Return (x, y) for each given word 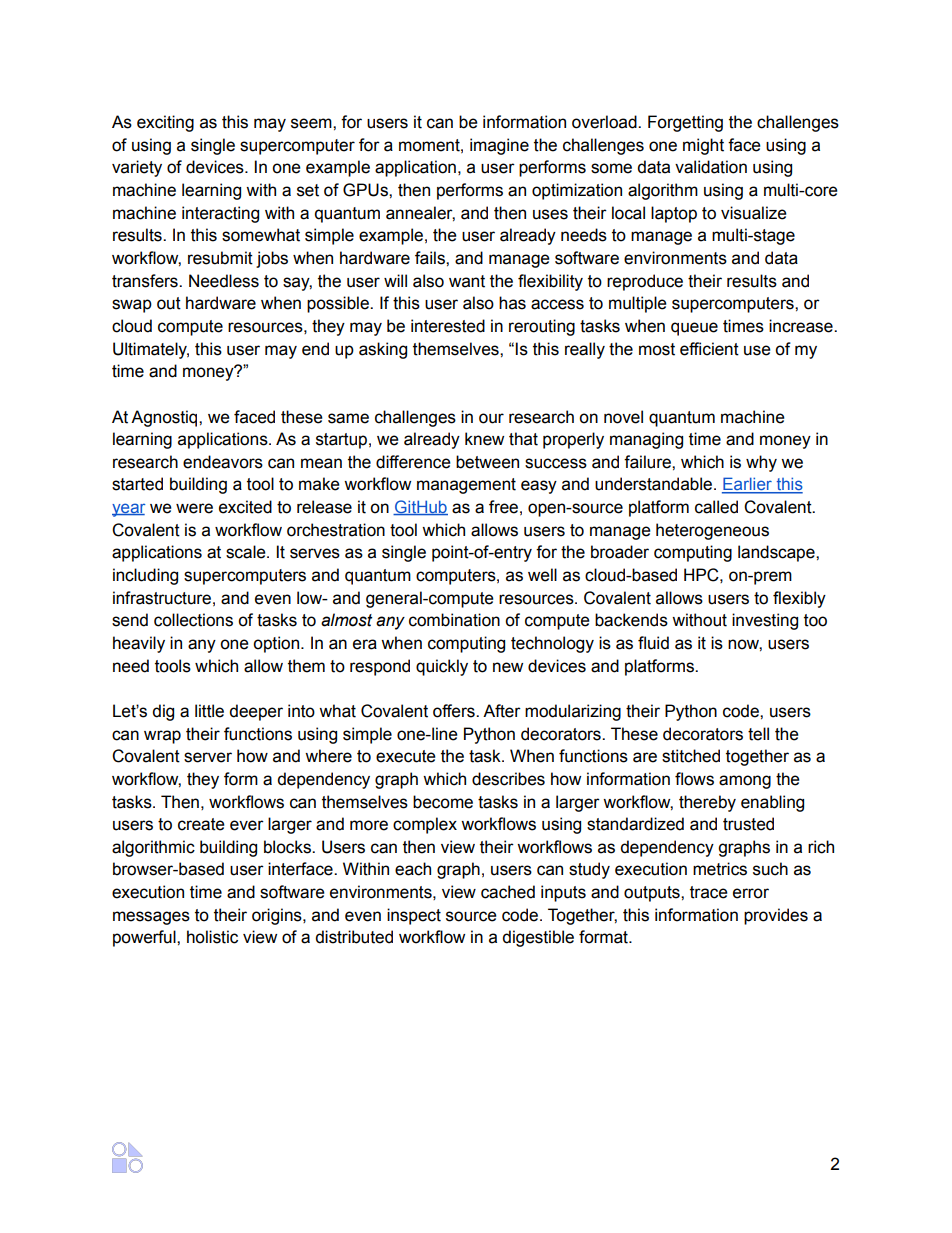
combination (454, 620)
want (467, 281)
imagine (499, 146)
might (703, 146)
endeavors (223, 462)
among (745, 782)
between (487, 462)
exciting (165, 123)
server (208, 757)
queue (694, 329)
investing (765, 621)
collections (193, 620)
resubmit (220, 258)
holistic (212, 937)
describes (508, 779)
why (761, 463)
